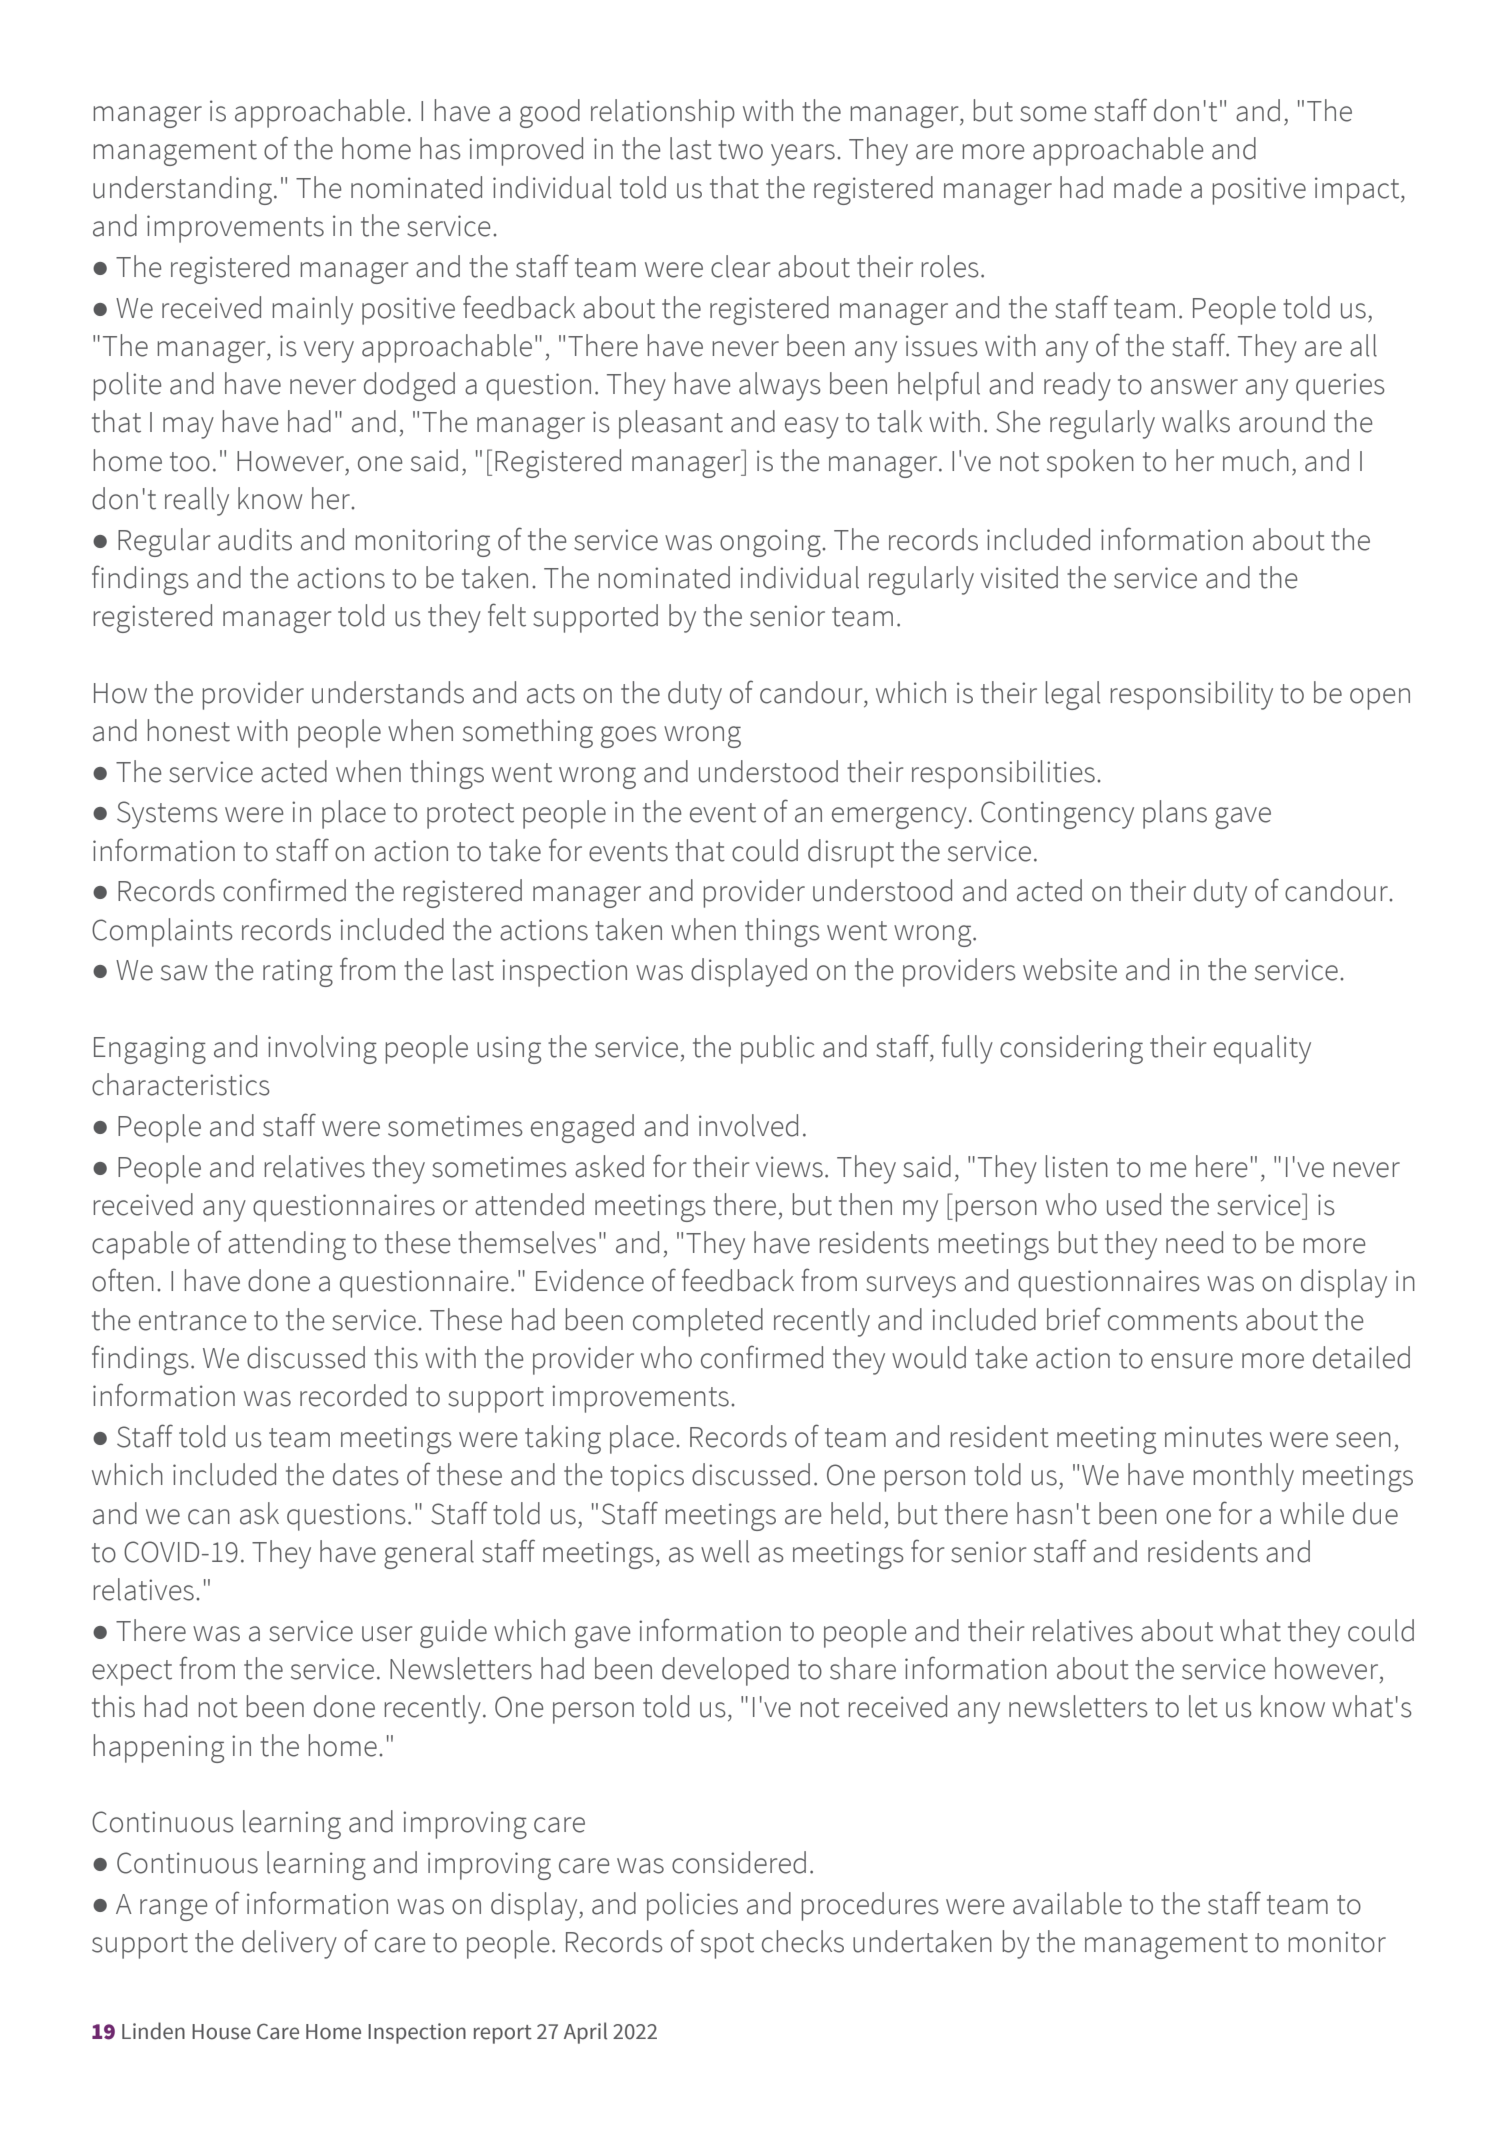  What do you see at coordinates (851, 853) in the image?
I see `disrupt` at bounding box center [851, 853].
